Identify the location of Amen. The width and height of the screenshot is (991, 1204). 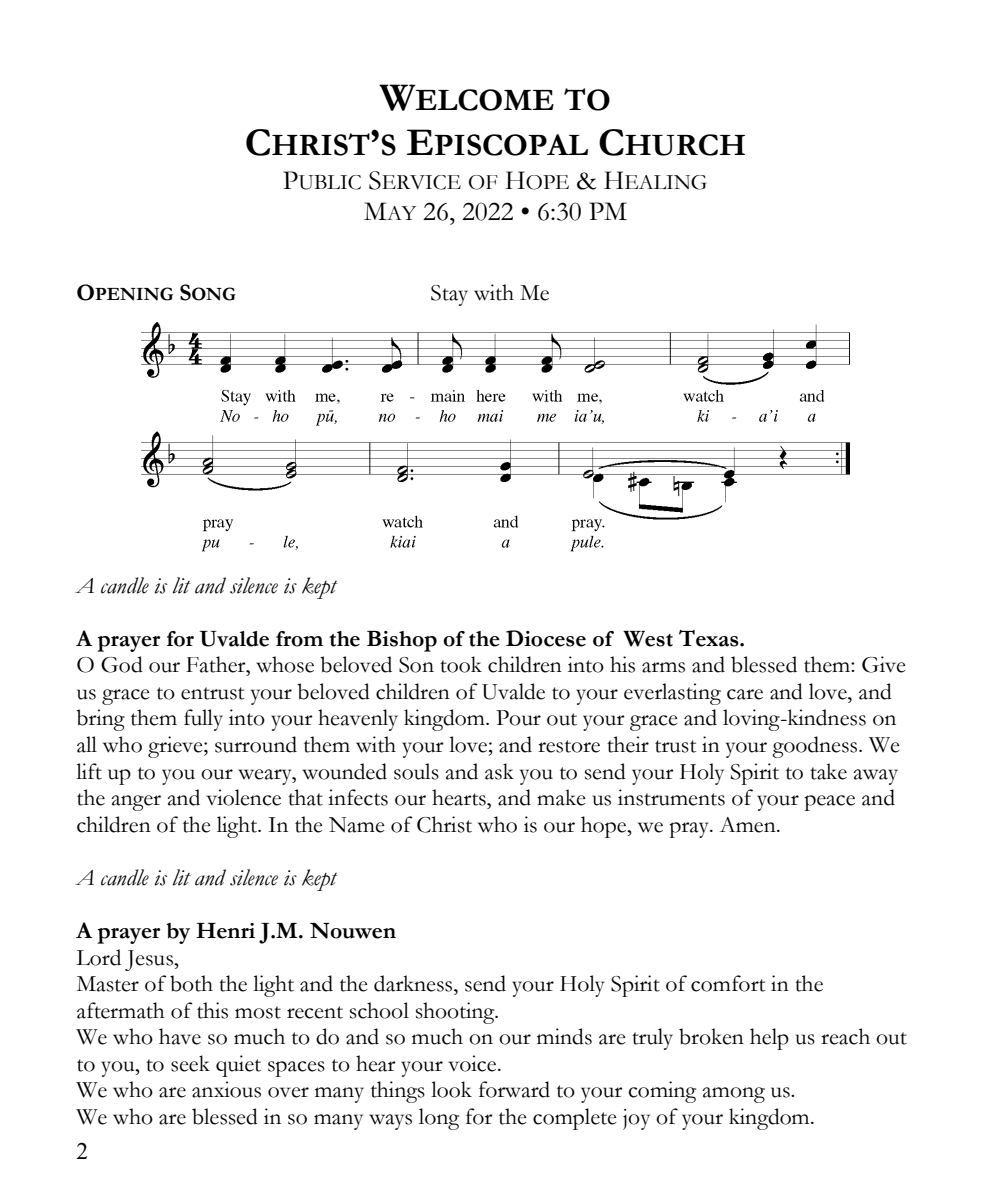
(749, 825).
